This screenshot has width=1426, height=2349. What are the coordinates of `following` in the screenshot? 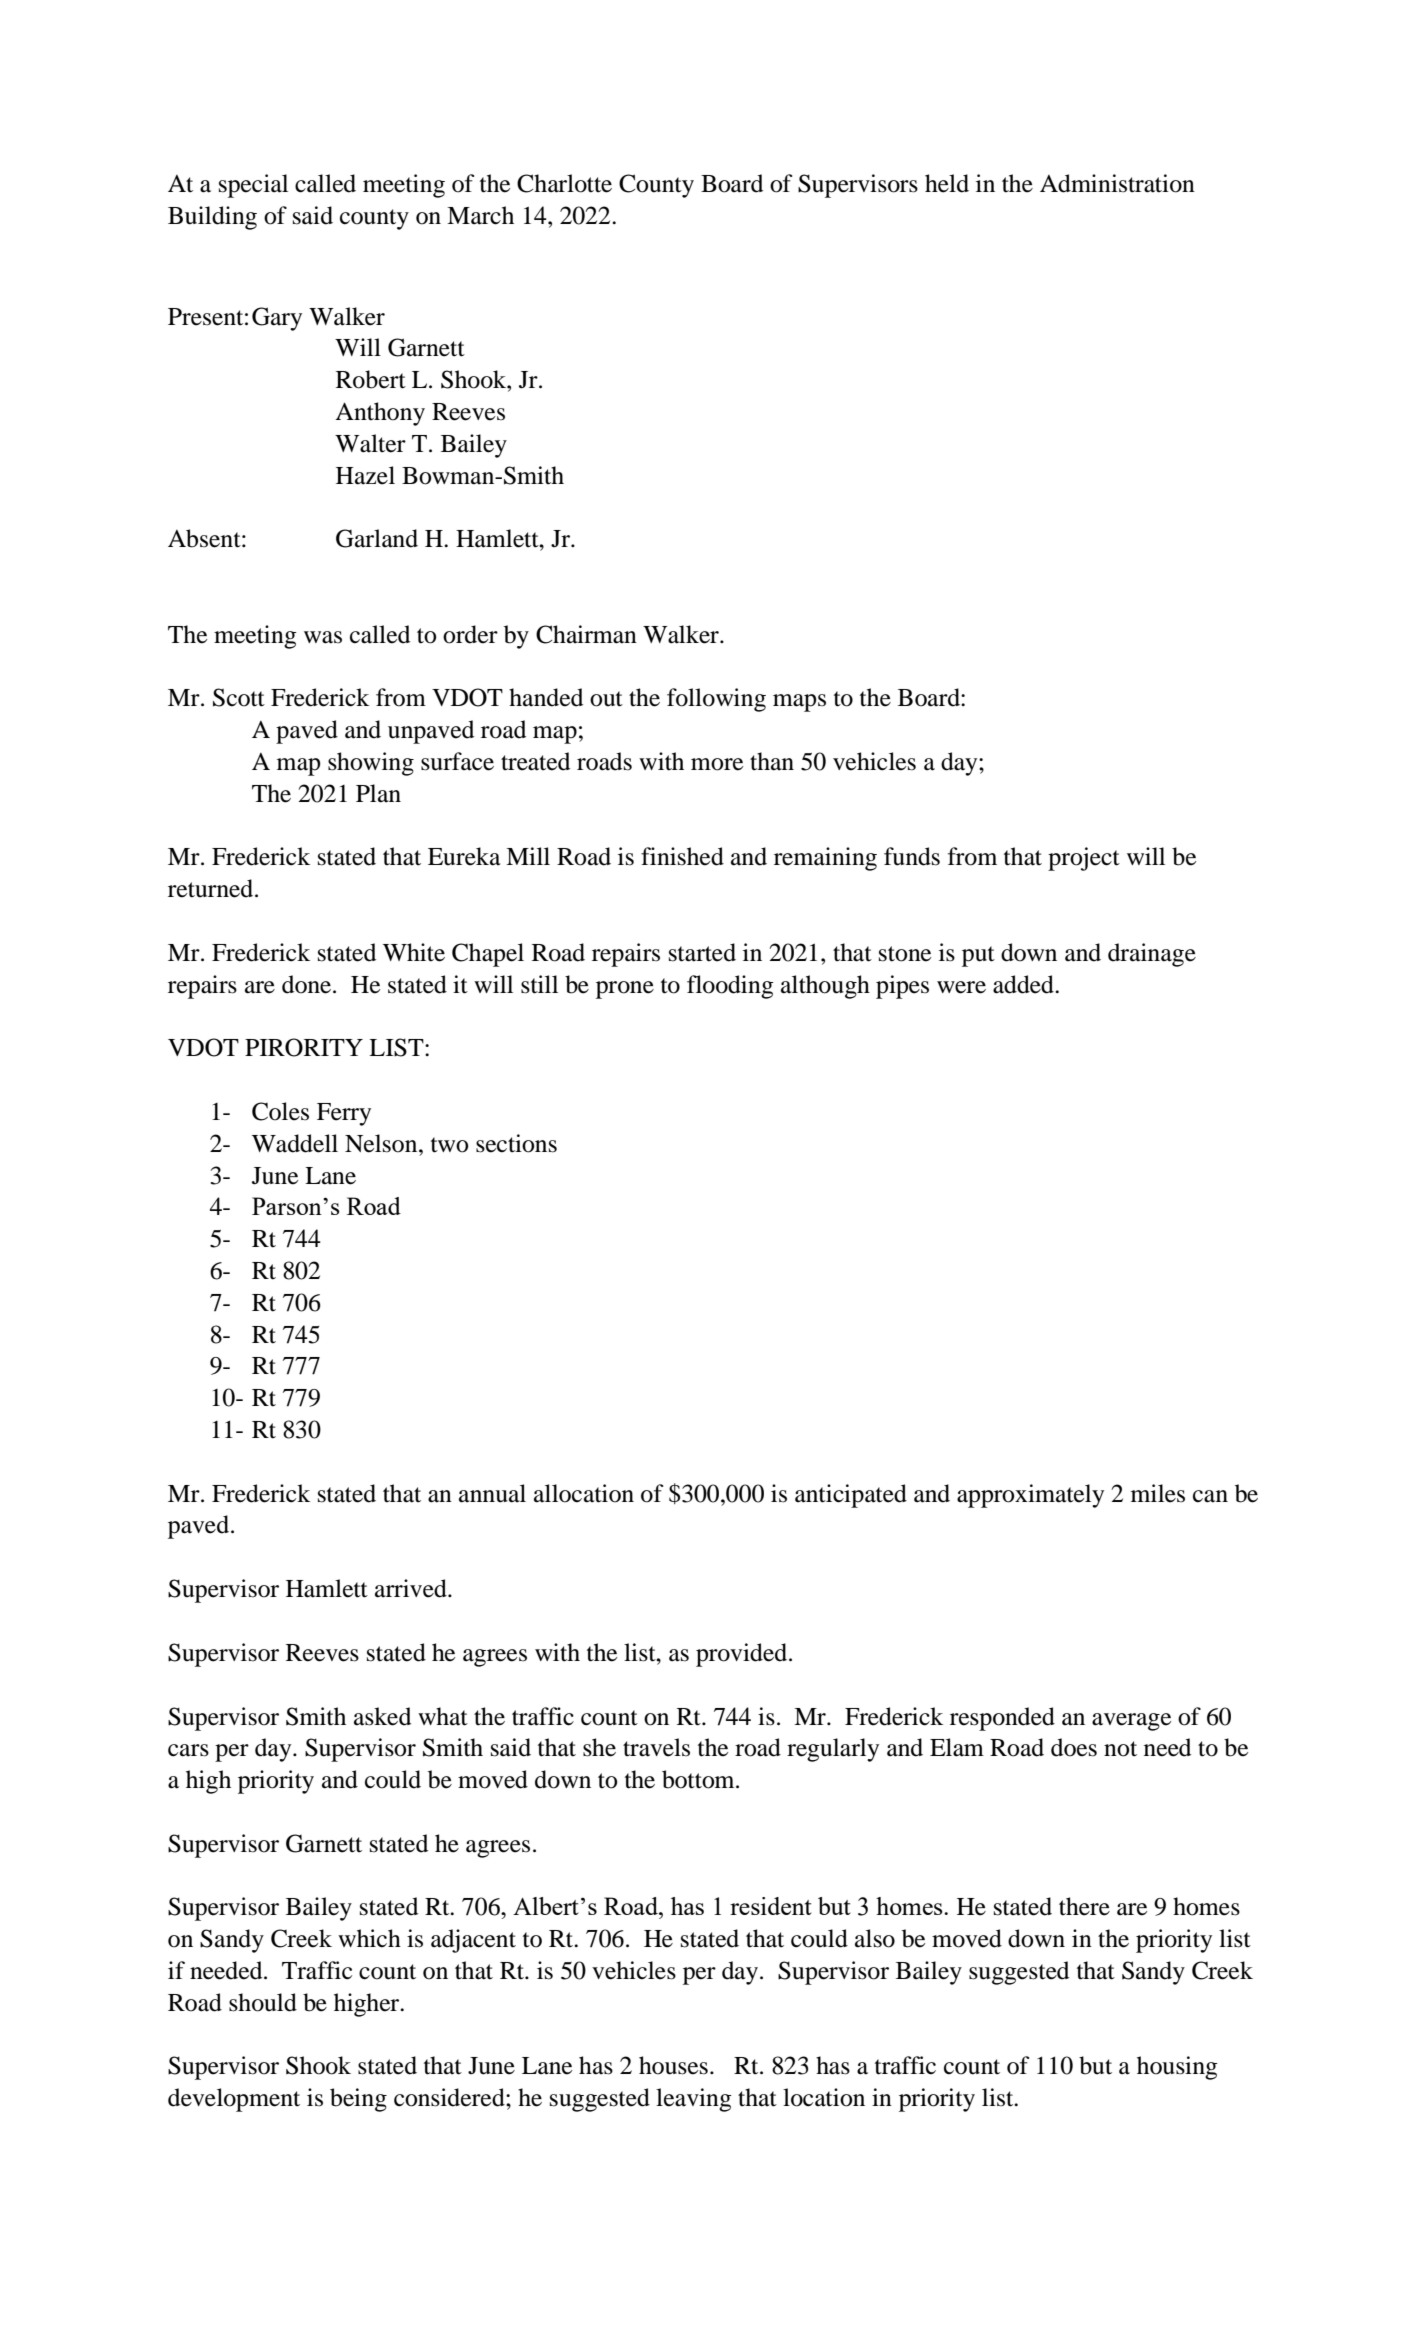 It's located at (716, 700).
